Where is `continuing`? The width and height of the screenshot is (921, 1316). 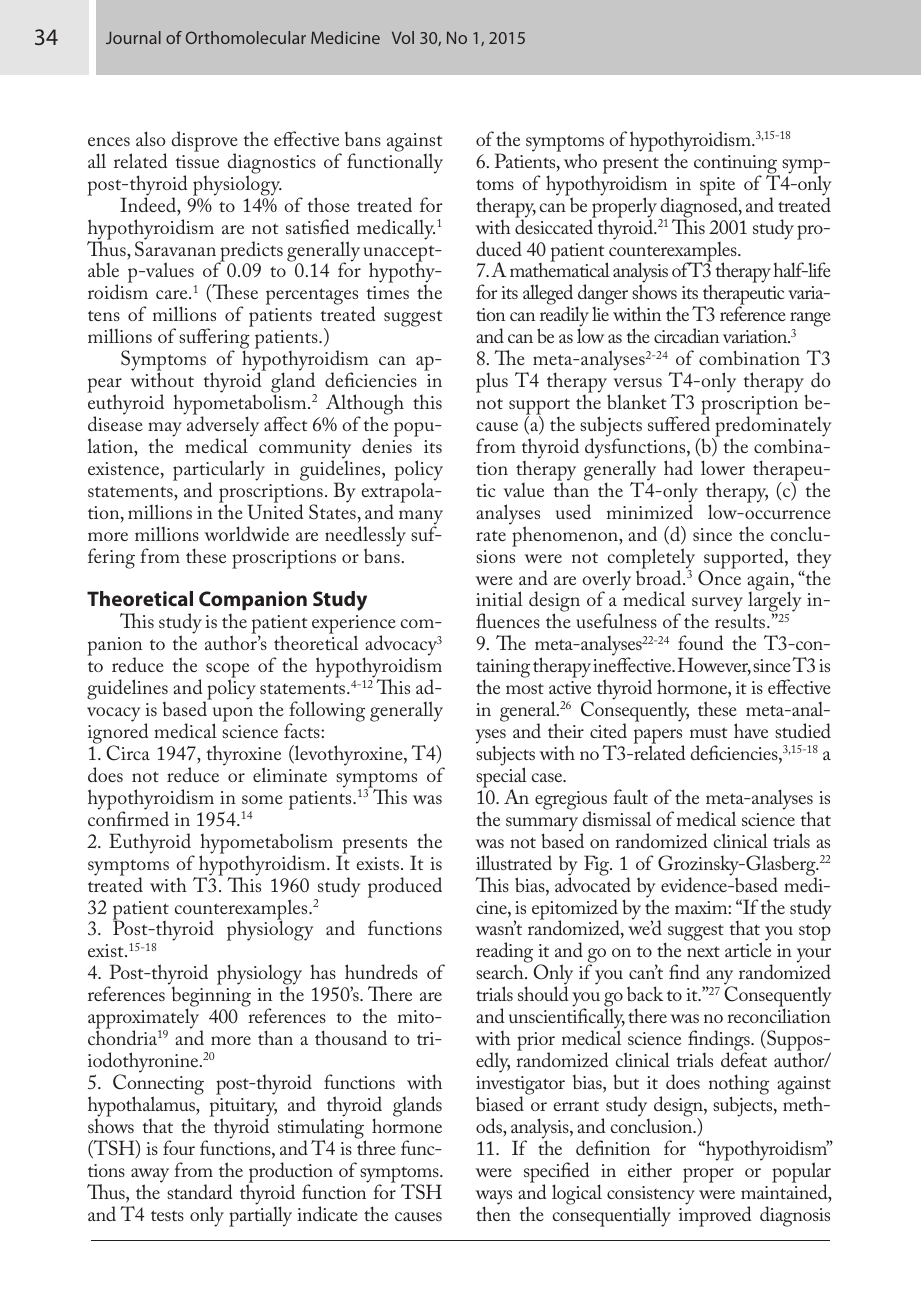
continuing is located at coordinates (737, 165).
